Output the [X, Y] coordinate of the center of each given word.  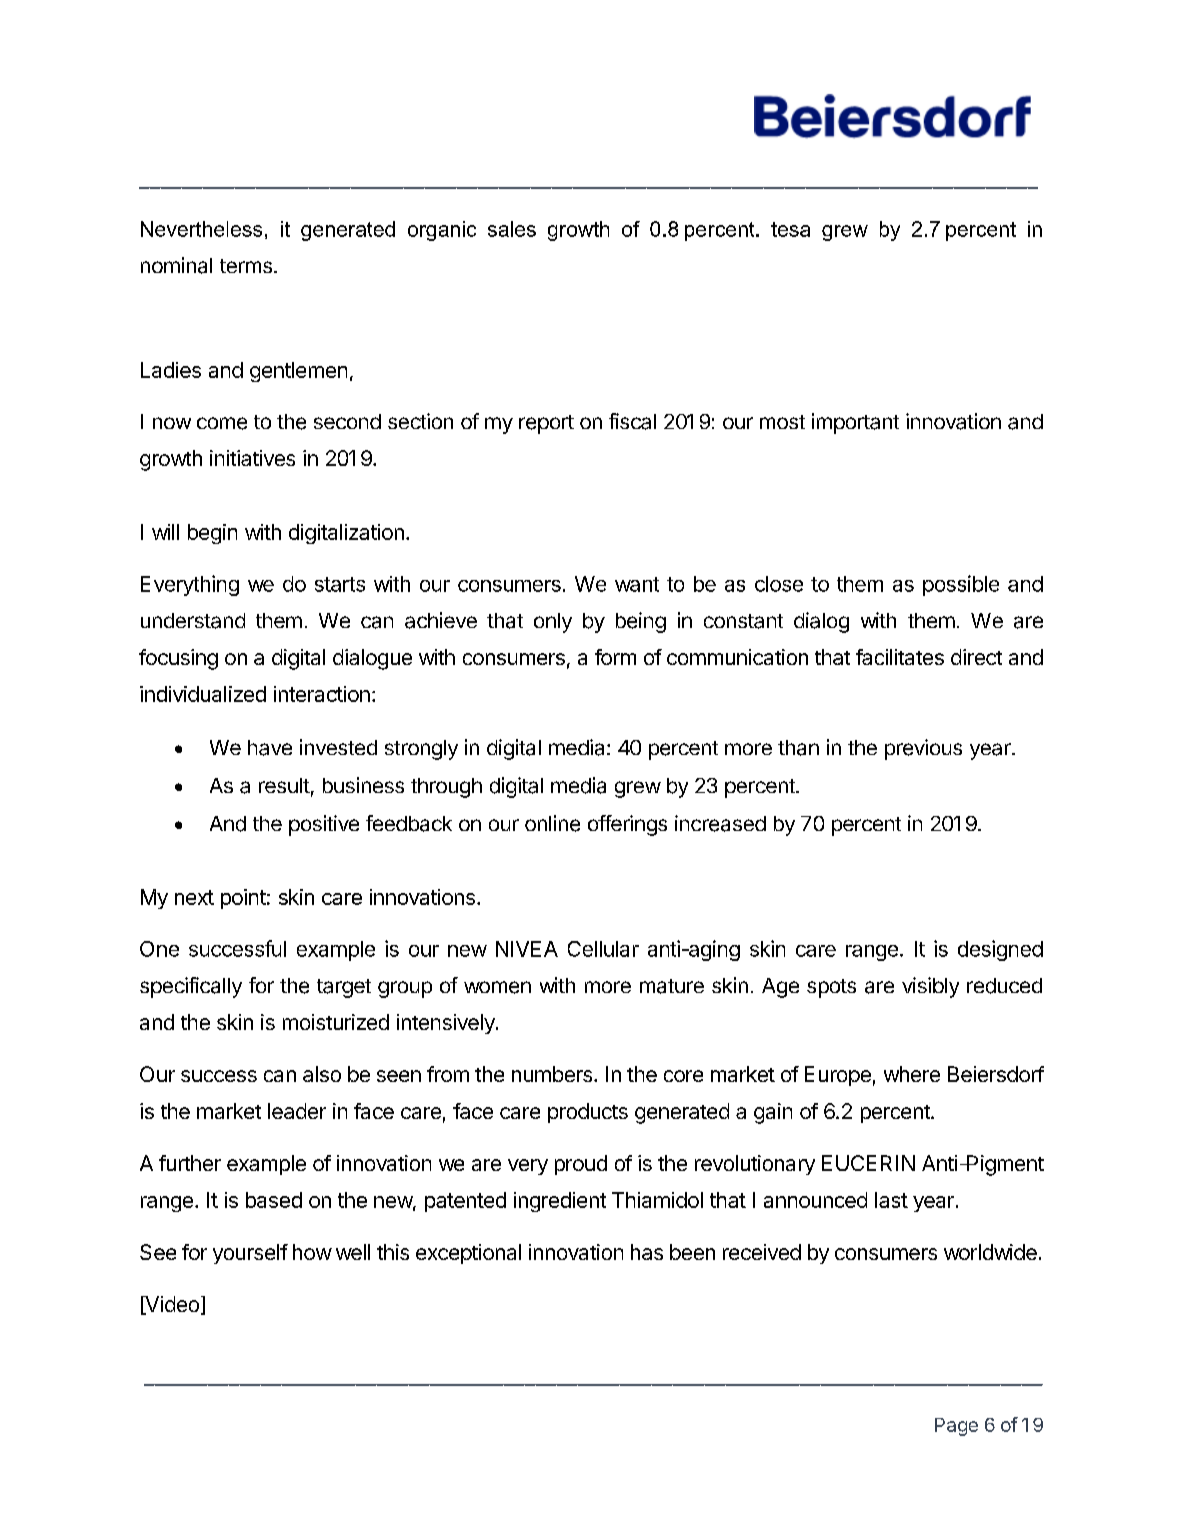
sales [512, 229]
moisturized [336, 1022]
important [855, 423]
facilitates [900, 657]
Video [171, 1305]
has [647, 1252]
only [553, 623]
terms [246, 266]
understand [193, 621]
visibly [930, 987]
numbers [553, 1074]
